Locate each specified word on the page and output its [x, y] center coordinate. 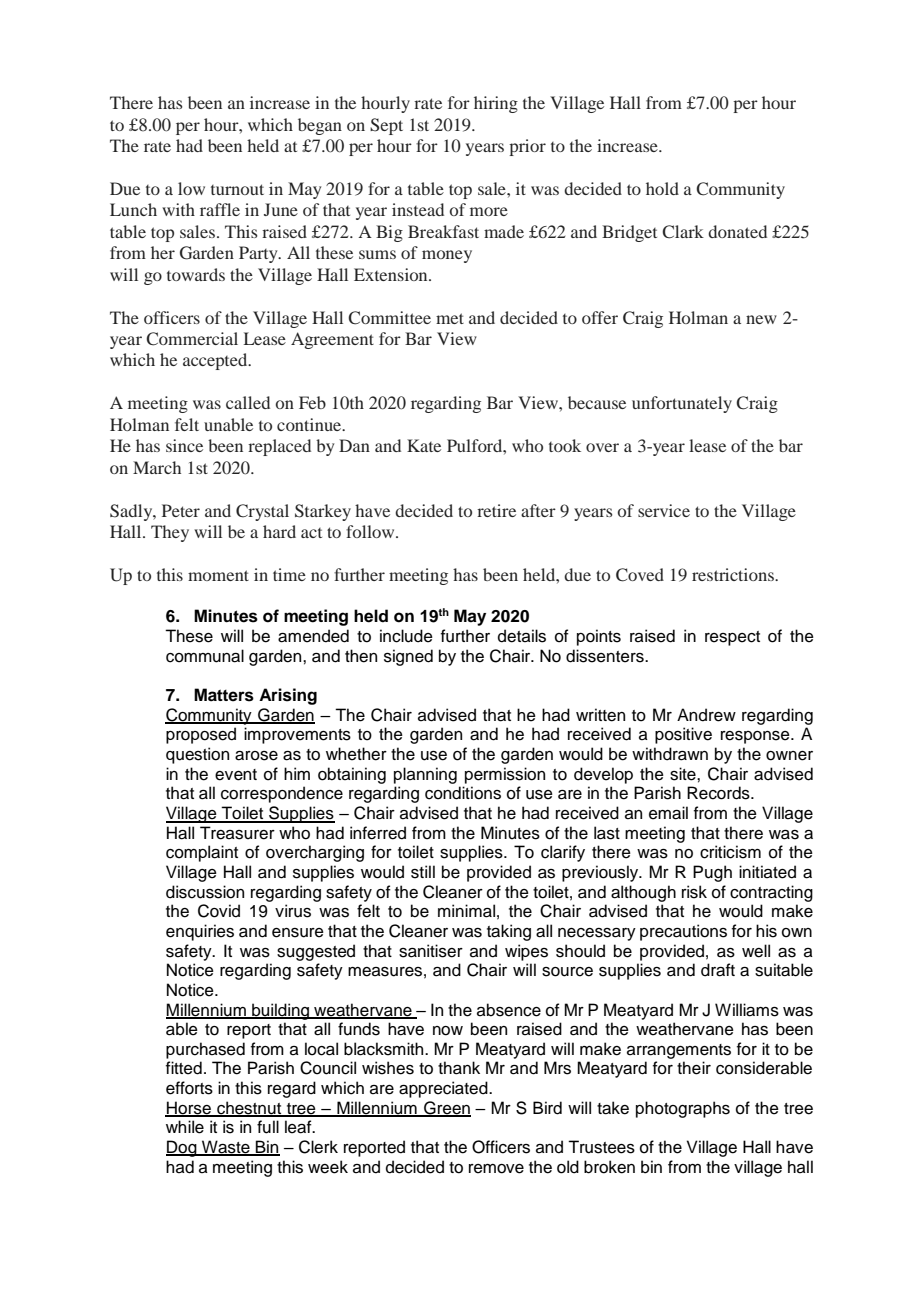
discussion [205, 892]
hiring [496, 104]
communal [205, 656]
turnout [237, 189]
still [423, 872]
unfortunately [682, 404]
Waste [226, 1148]
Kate [424, 445]
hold [662, 188]
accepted [216, 361]
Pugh [712, 873]
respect [732, 638]
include [406, 636]
